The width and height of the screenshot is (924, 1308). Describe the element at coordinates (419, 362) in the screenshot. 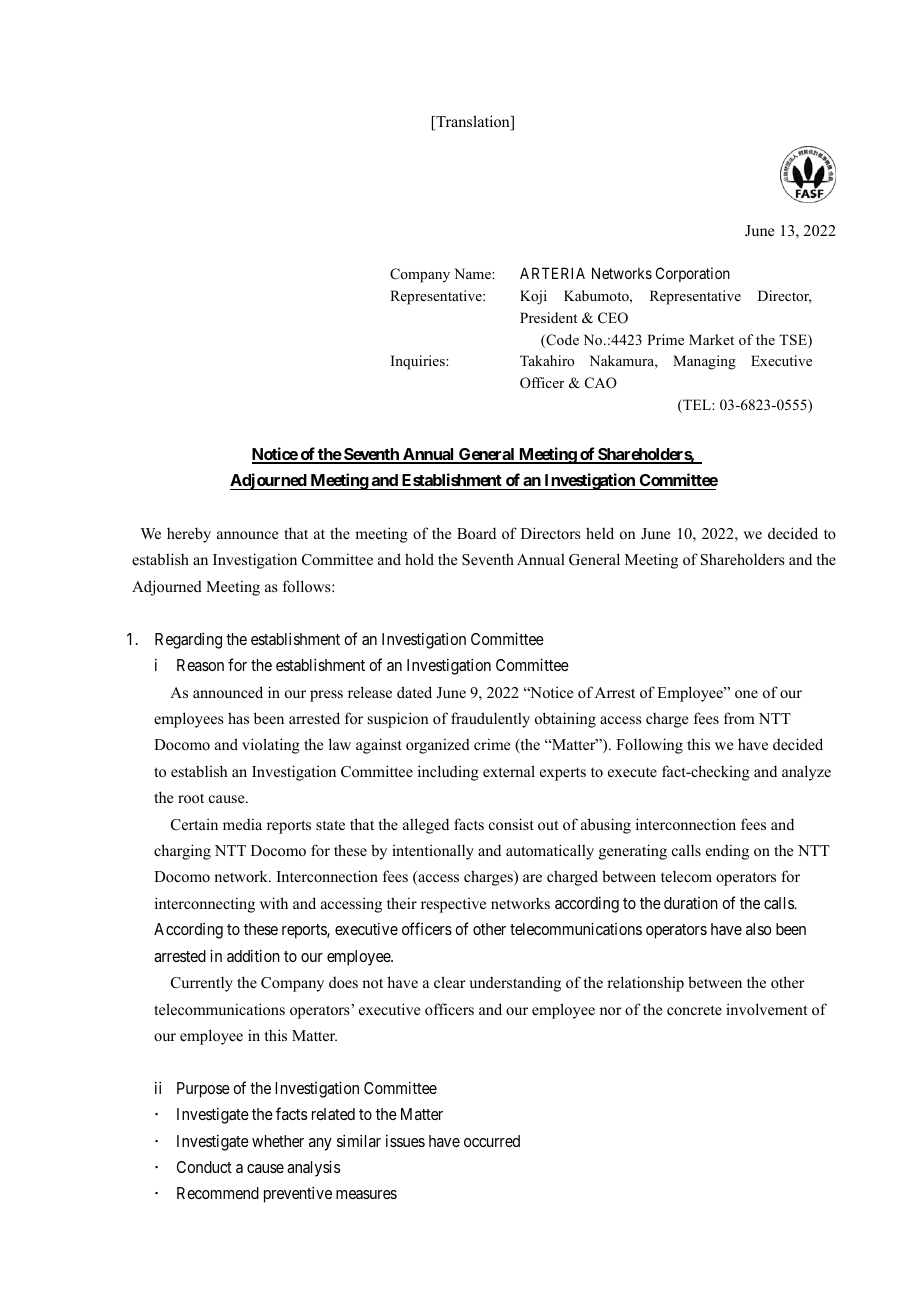

I see `Inquiries` at that location.
